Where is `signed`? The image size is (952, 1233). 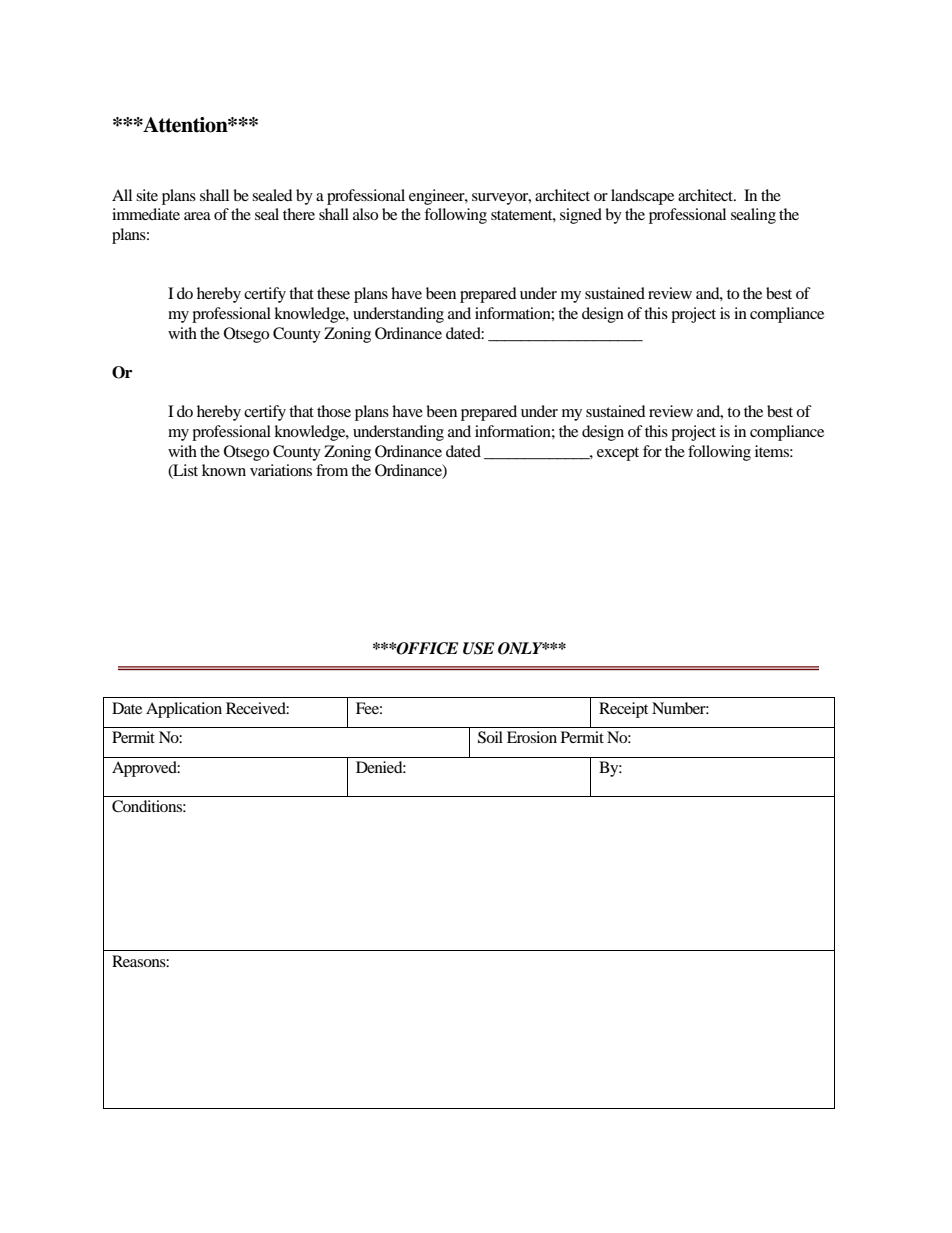 signed is located at coordinates (581, 216).
